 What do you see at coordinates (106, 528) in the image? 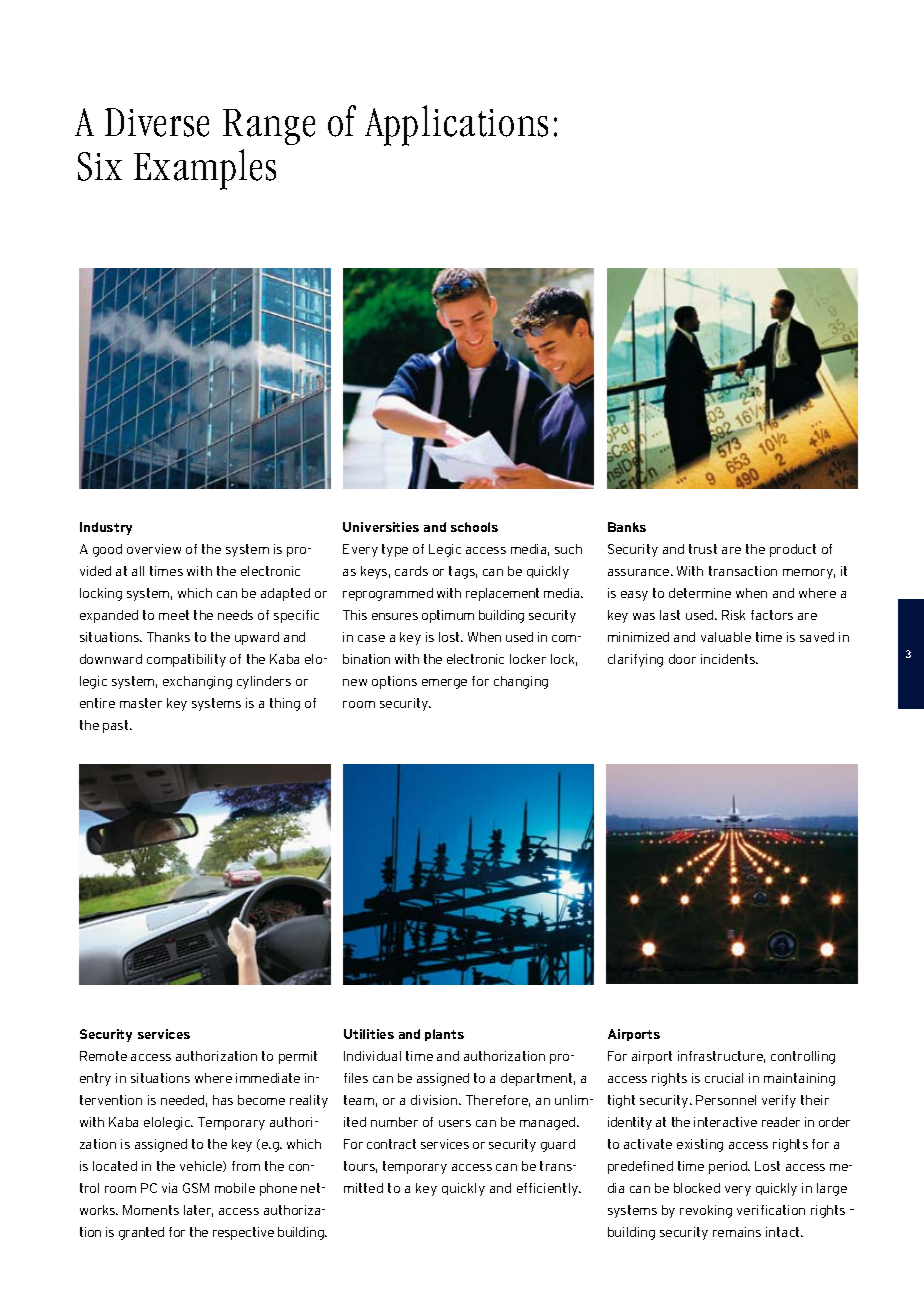
I see `Industry` at bounding box center [106, 528].
